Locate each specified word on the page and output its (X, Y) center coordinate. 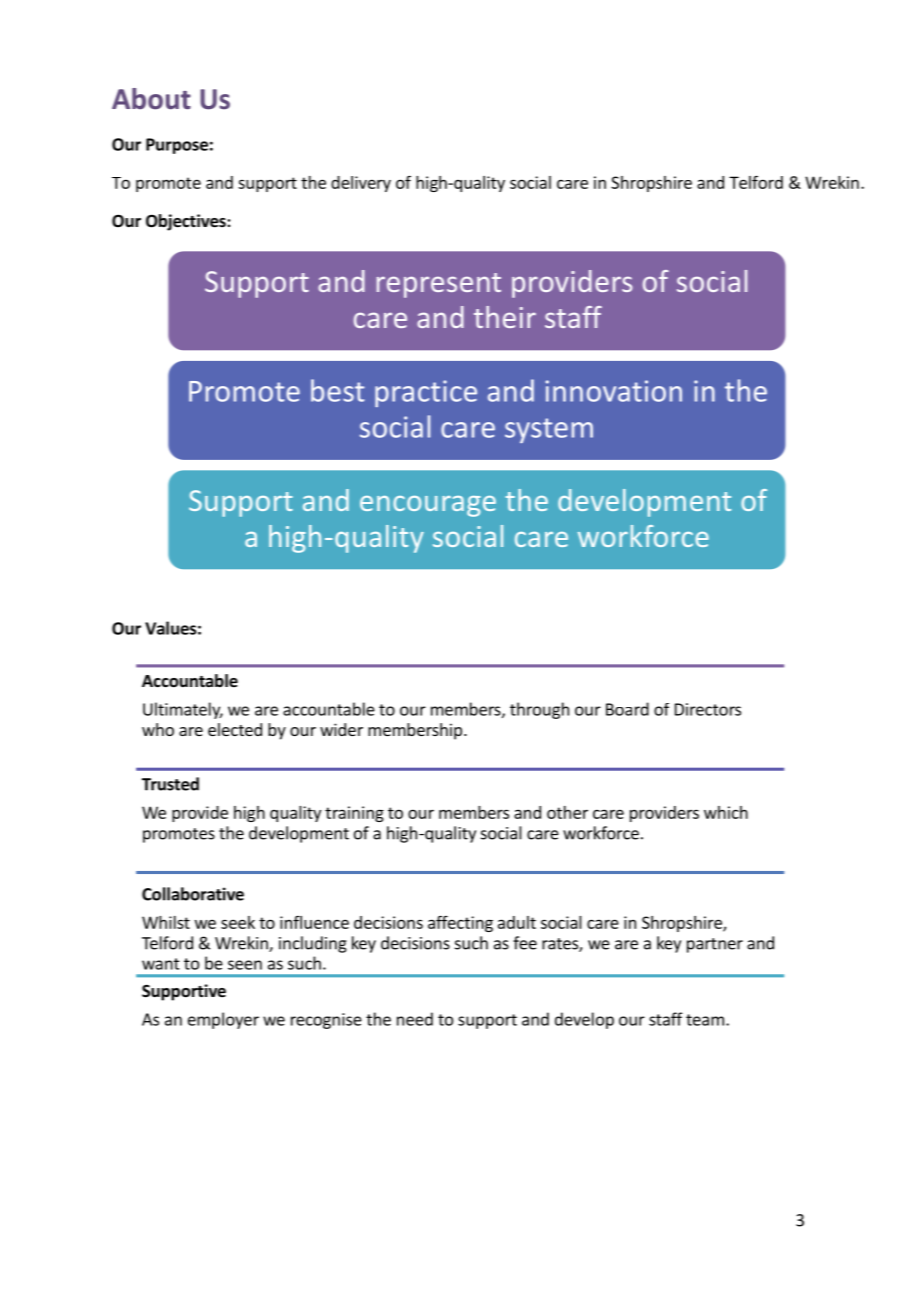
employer (223, 1020)
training (354, 814)
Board (627, 709)
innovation (614, 391)
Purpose (177, 146)
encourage (428, 506)
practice (426, 393)
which (726, 812)
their (505, 317)
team (705, 1020)
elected (235, 729)
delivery (361, 184)
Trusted (170, 784)
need (415, 1019)
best (337, 390)
